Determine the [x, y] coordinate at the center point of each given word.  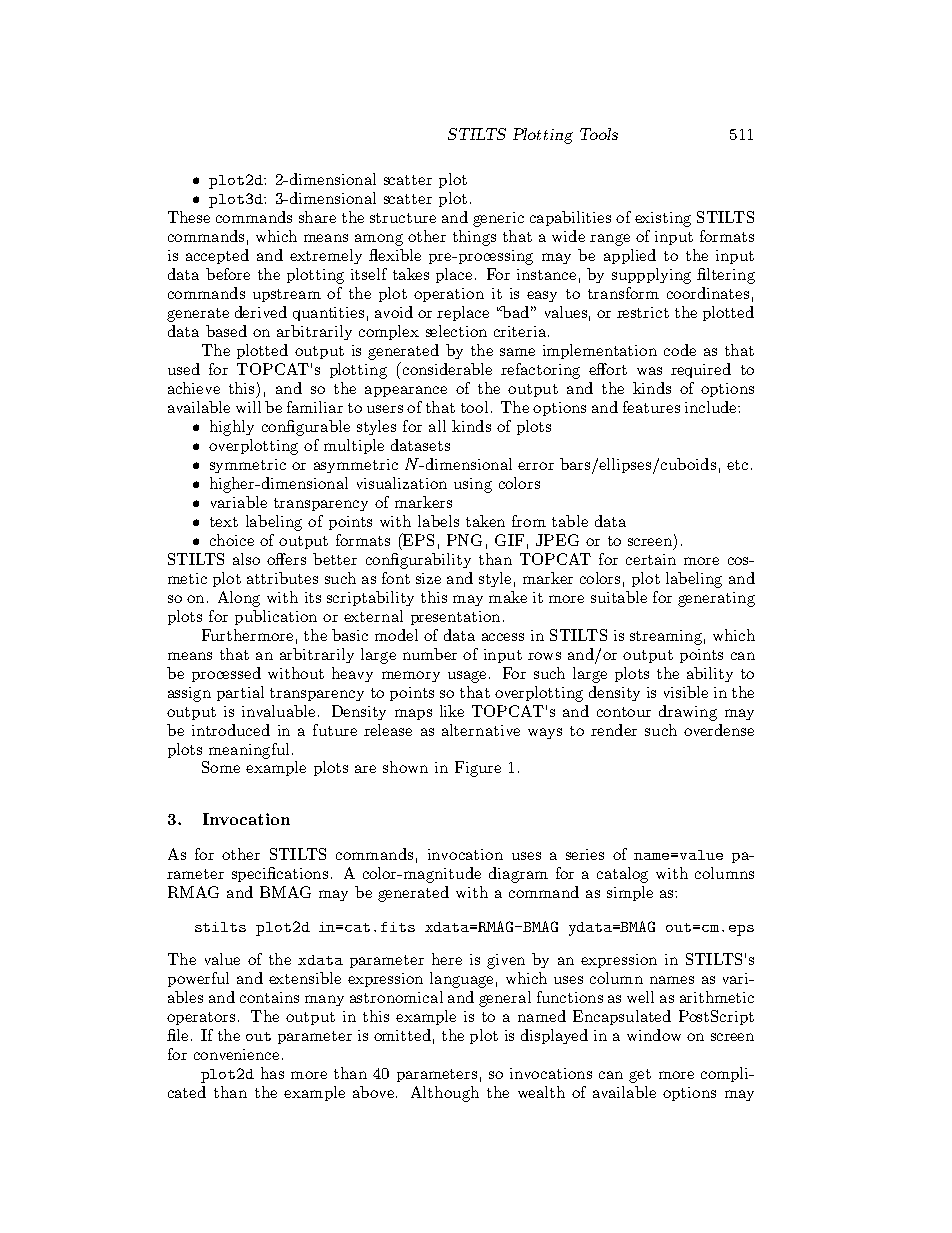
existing [663, 219]
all [437, 426]
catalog [622, 875]
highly [232, 428]
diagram [518, 875]
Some [221, 767]
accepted [217, 256]
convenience [236, 1054]
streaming [666, 637]
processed [226, 674]
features [651, 407]
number [430, 654]
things [474, 238]
